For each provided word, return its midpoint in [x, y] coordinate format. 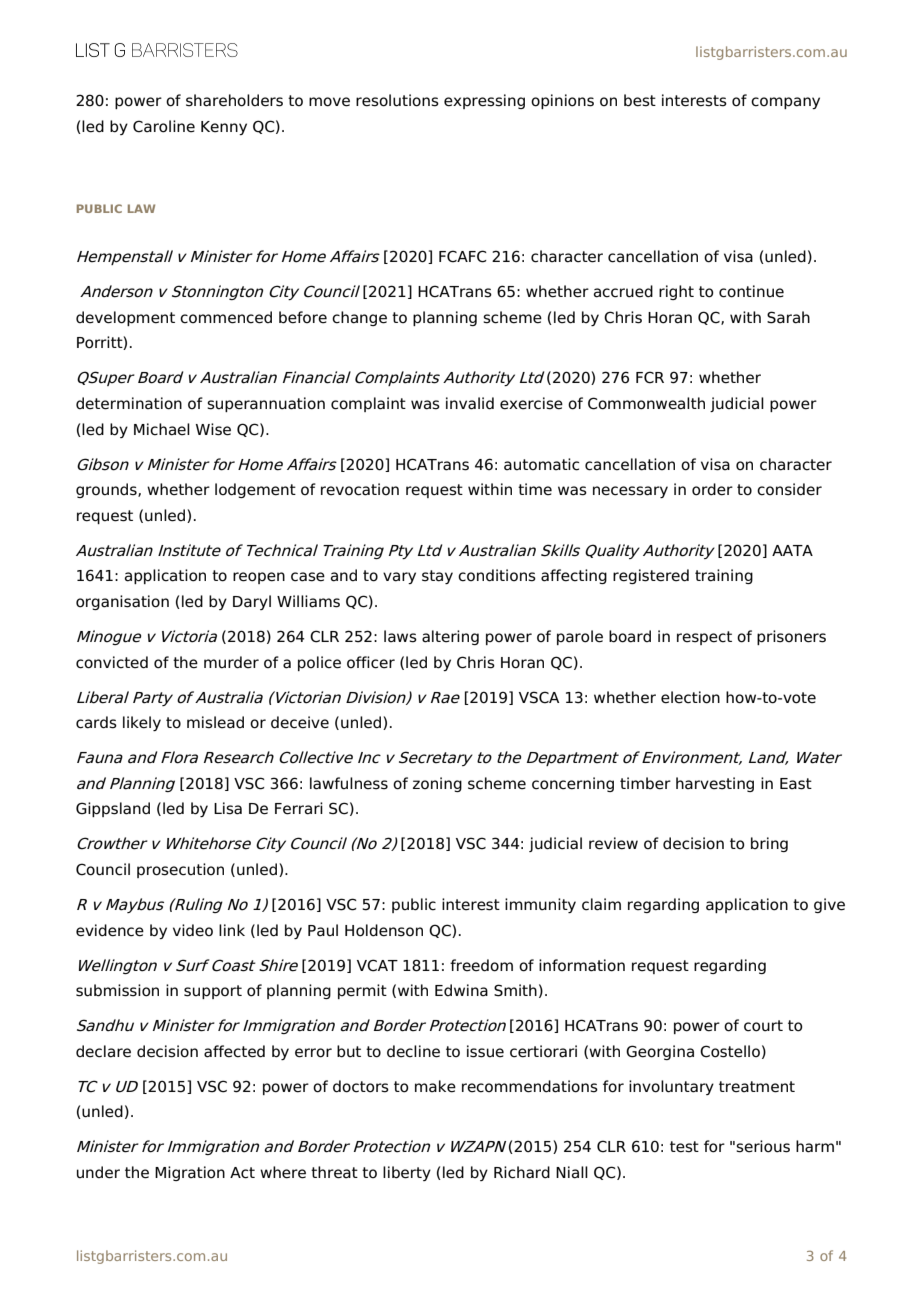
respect [704, 638]
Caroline [164, 126]
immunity [540, 905]
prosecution [180, 870]
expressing [484, 101]
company [785, 103]
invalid [470, 403]
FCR [650, 377]
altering [450, 637]
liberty [407, 1173]
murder [231, 662]
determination [129, 403]
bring [769, 844]
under [98, 1172]
